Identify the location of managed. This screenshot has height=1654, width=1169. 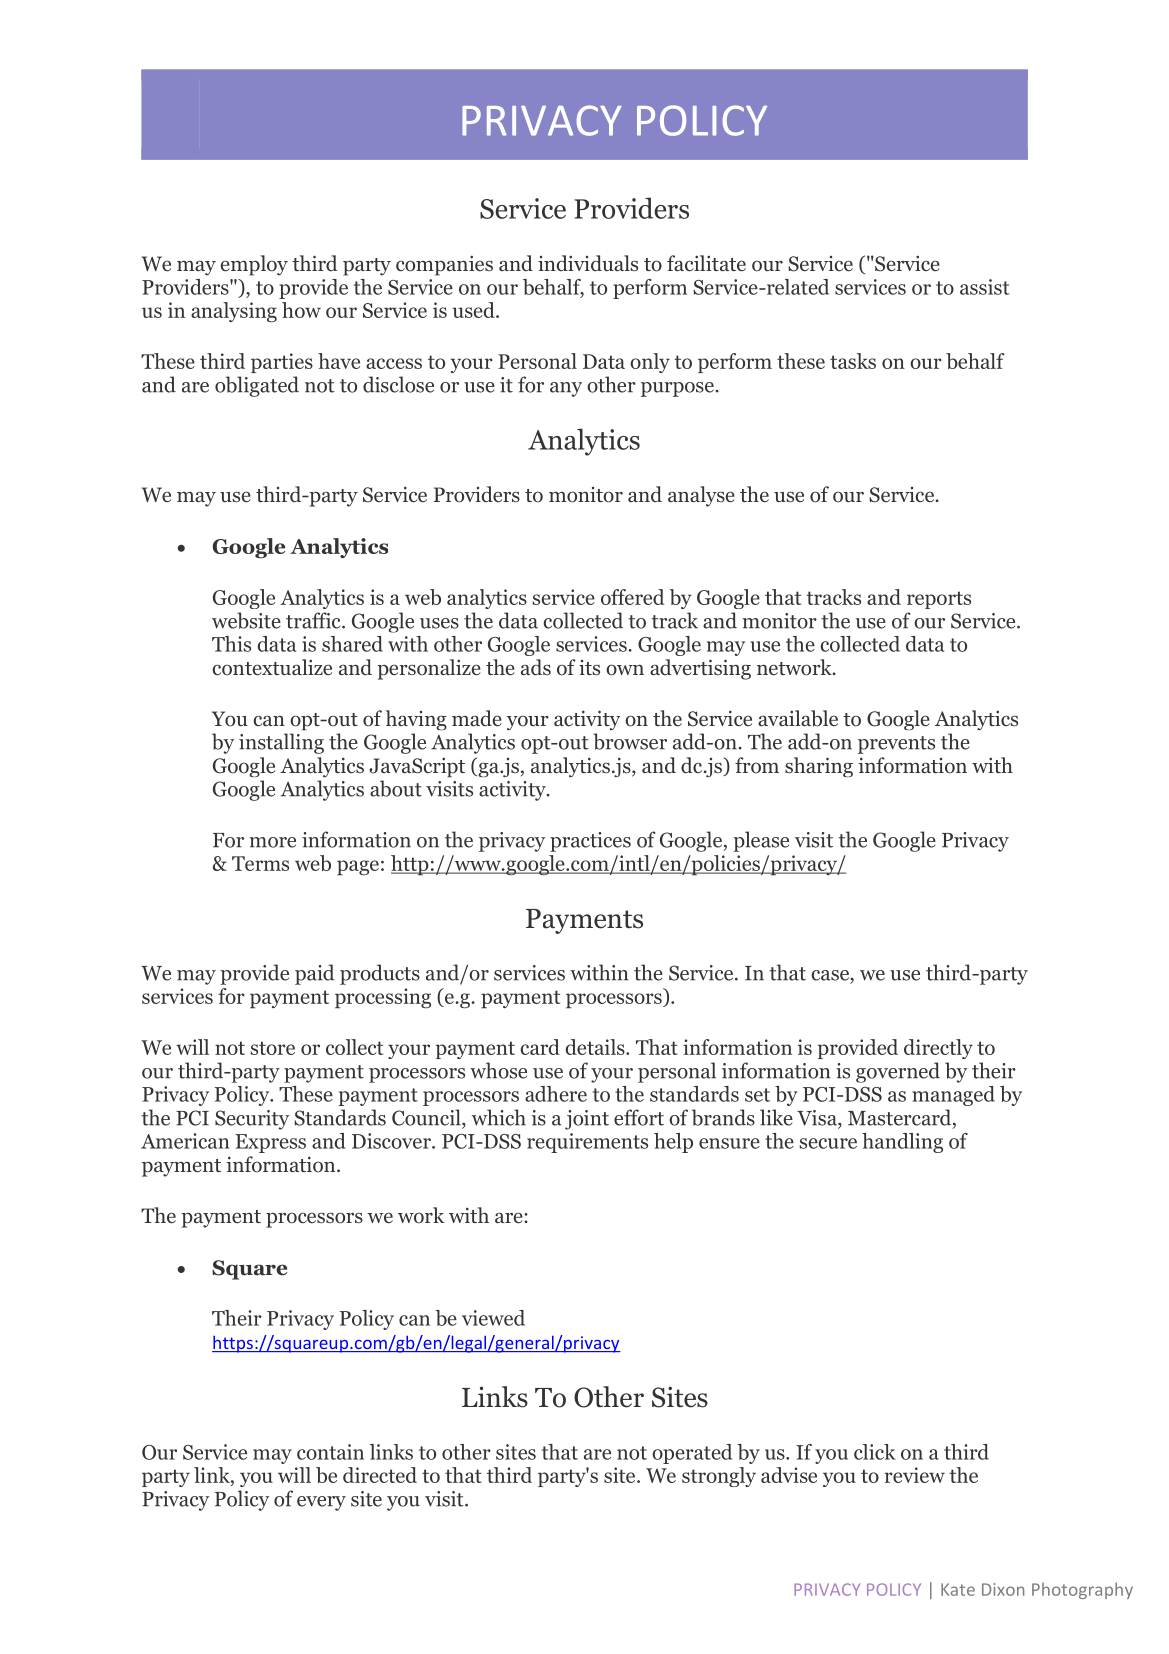
(953, 1096).
